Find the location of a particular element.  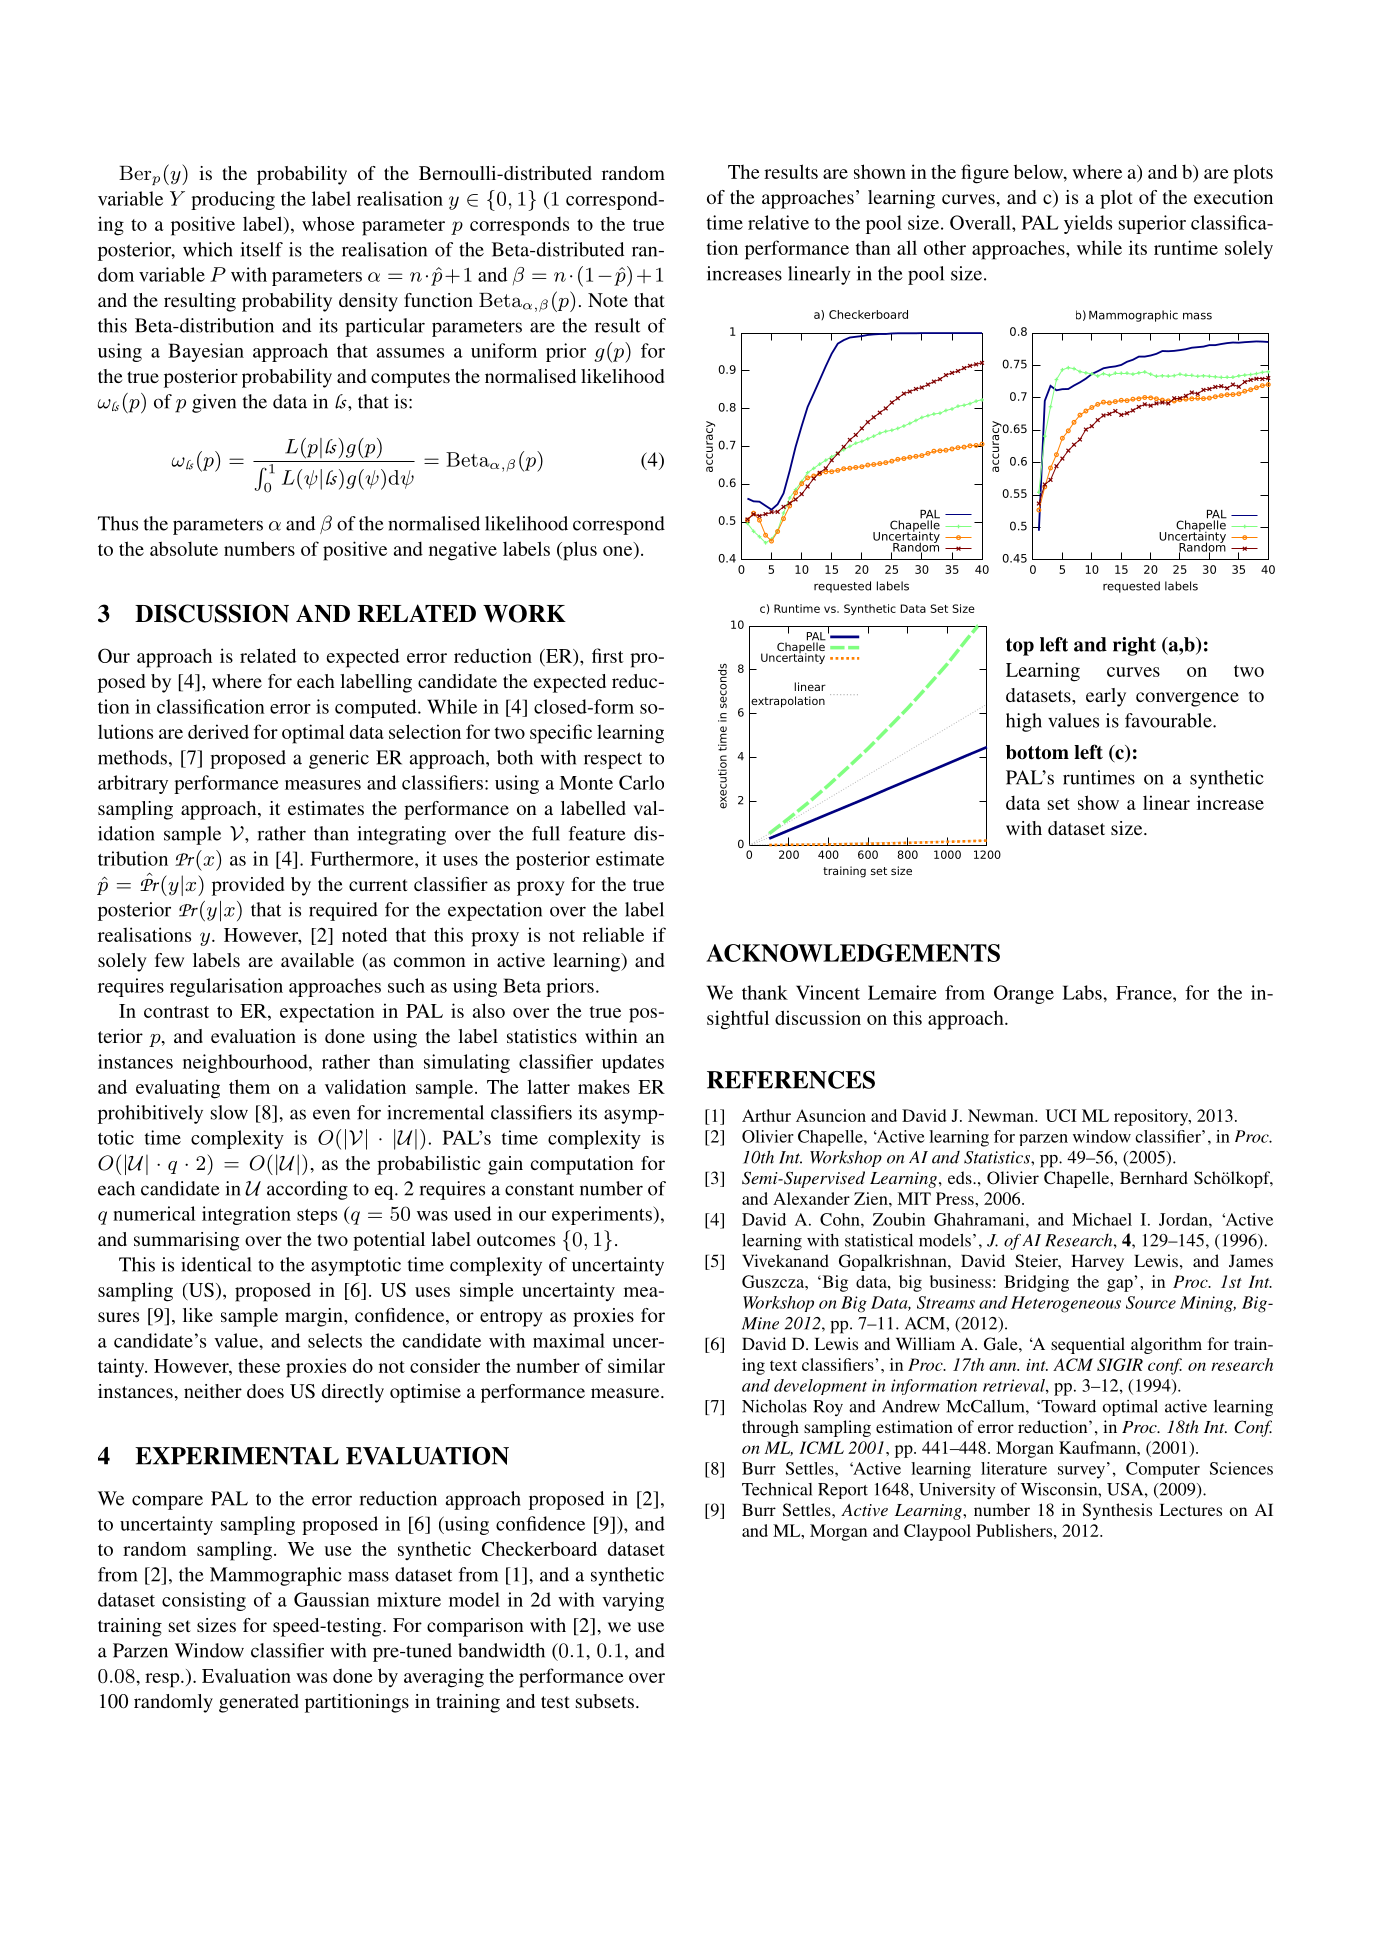

Bernhard is located at coordinates (1154, 1177).
